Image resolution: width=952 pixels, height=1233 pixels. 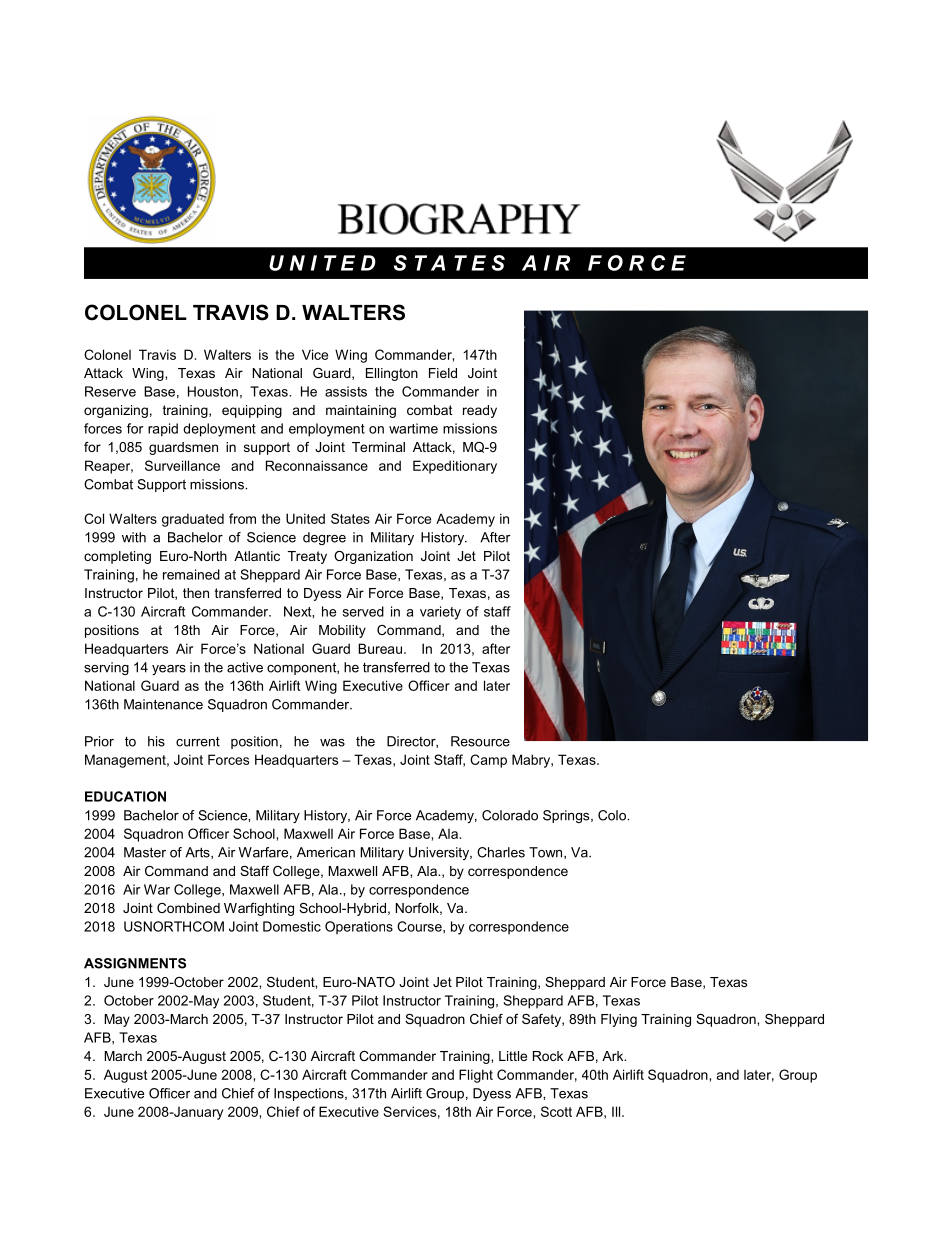 I want to click on assists, so click(x=346, y=391).
